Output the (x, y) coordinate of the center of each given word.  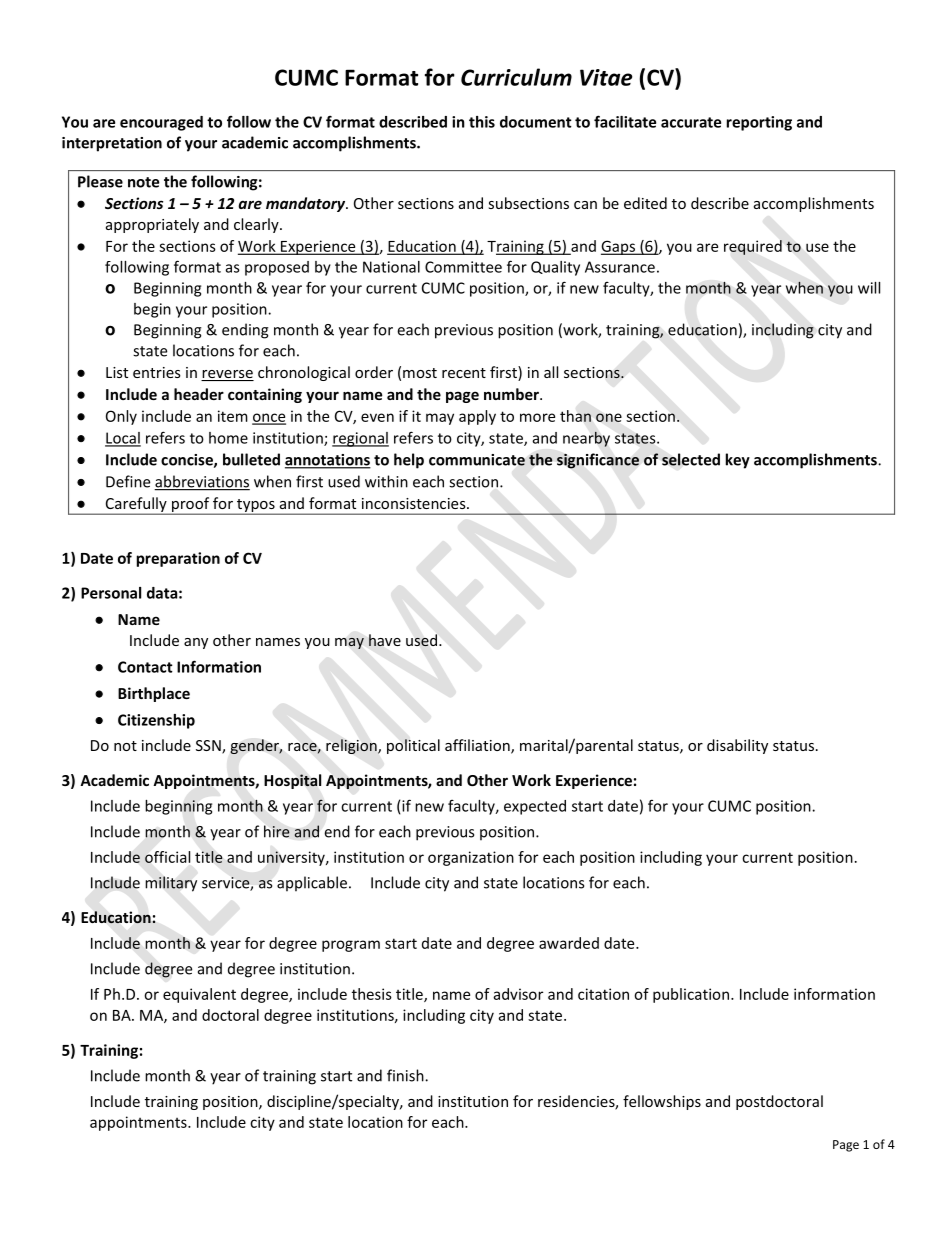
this (482, 122)
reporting (759, 123)
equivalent (199, 995)
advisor (518, 994)
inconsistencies (415, 503)
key (738, 461)
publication (691, 995)
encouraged (161, 123)
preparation (178, 559)
